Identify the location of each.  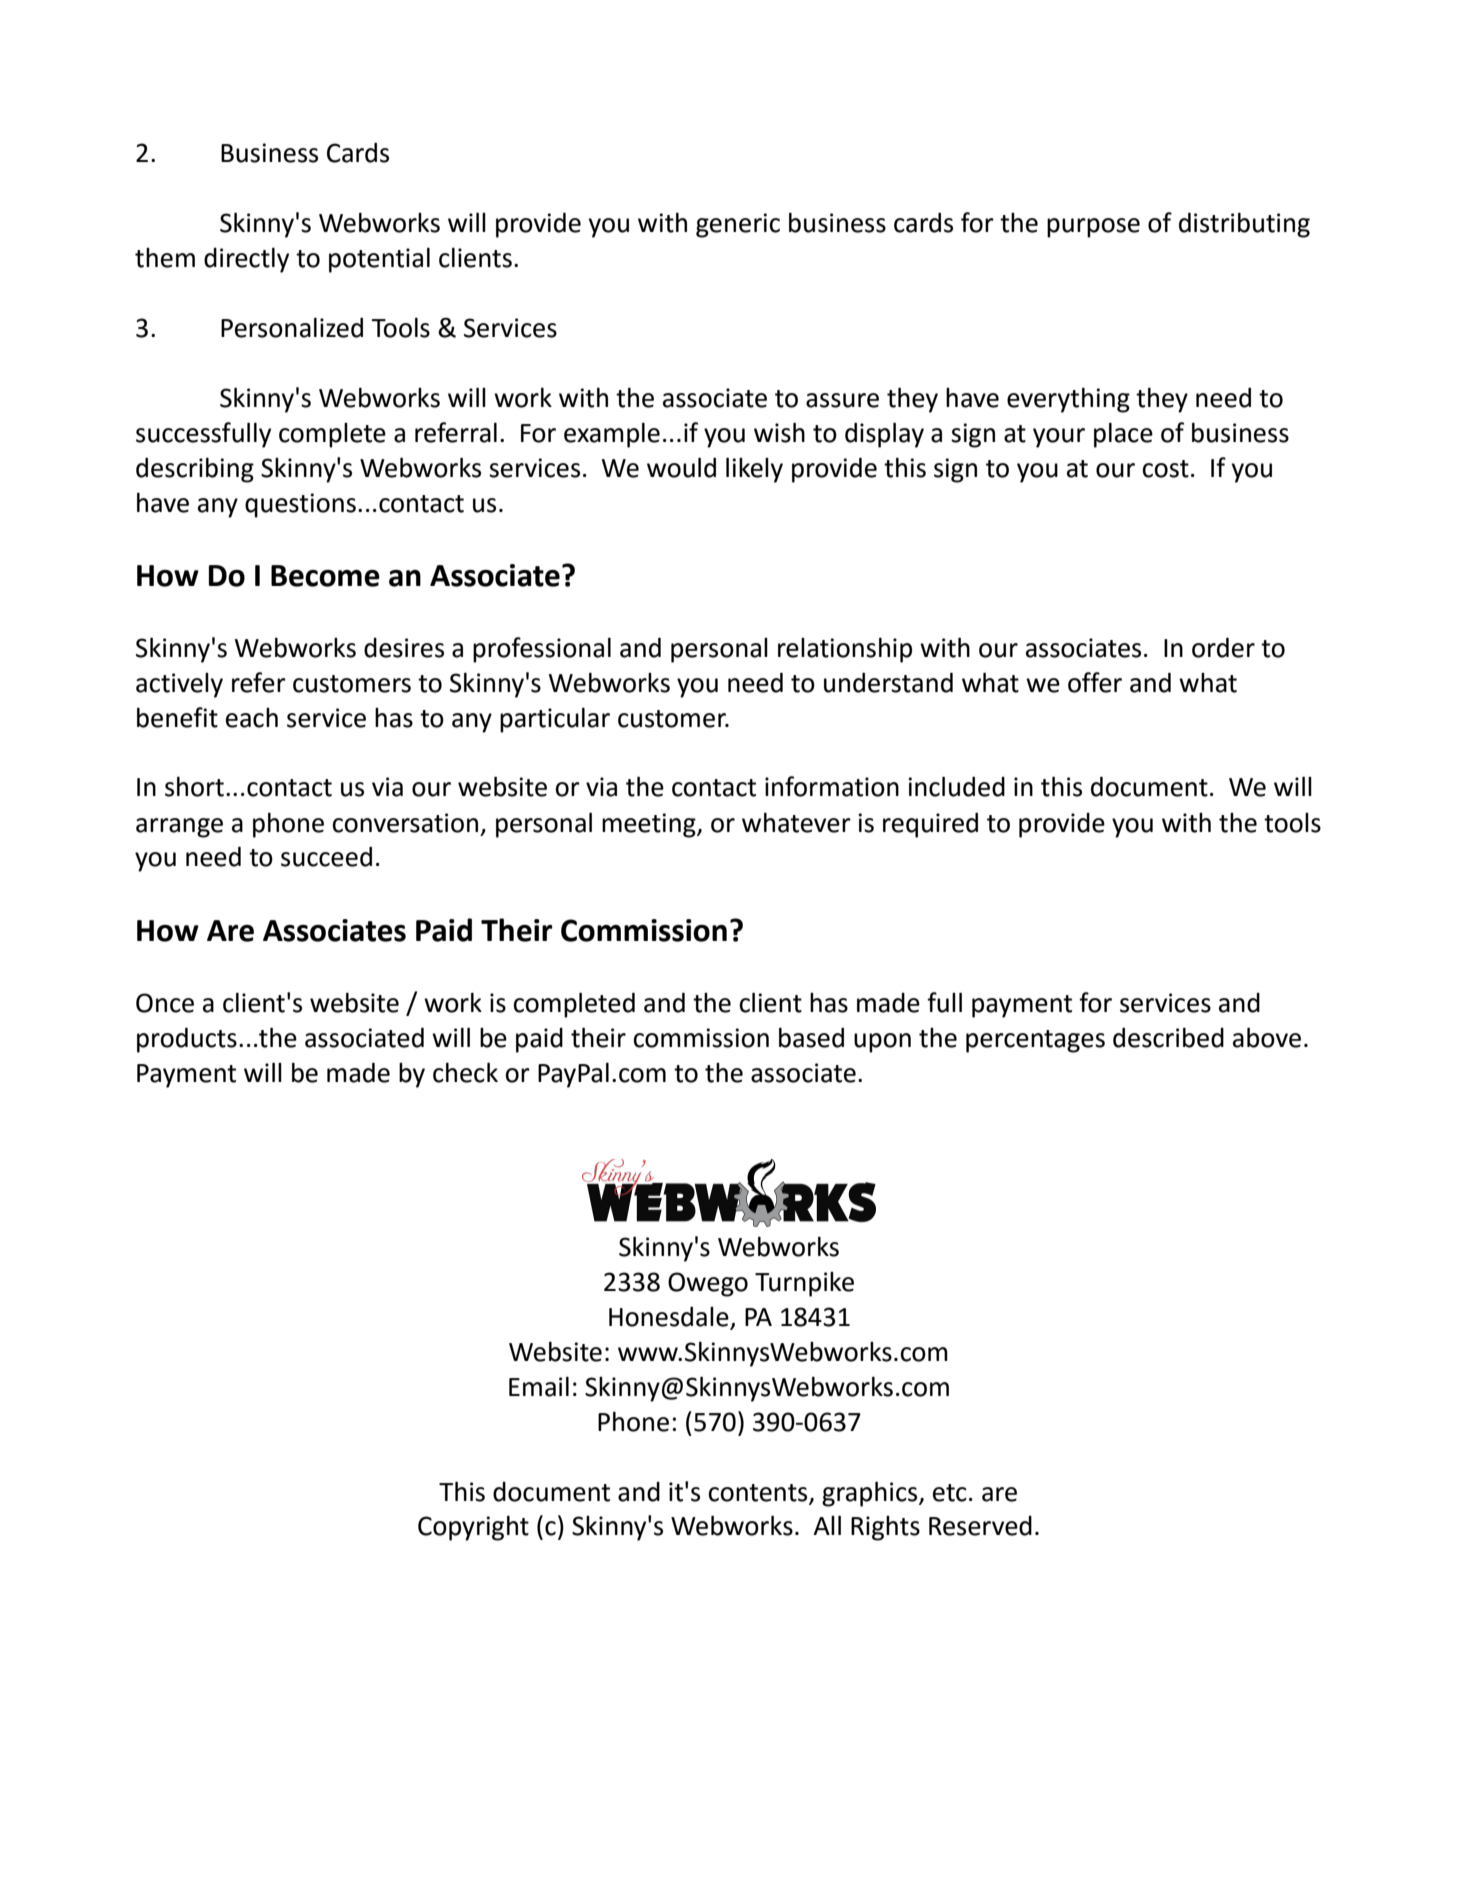
(252, 718).
